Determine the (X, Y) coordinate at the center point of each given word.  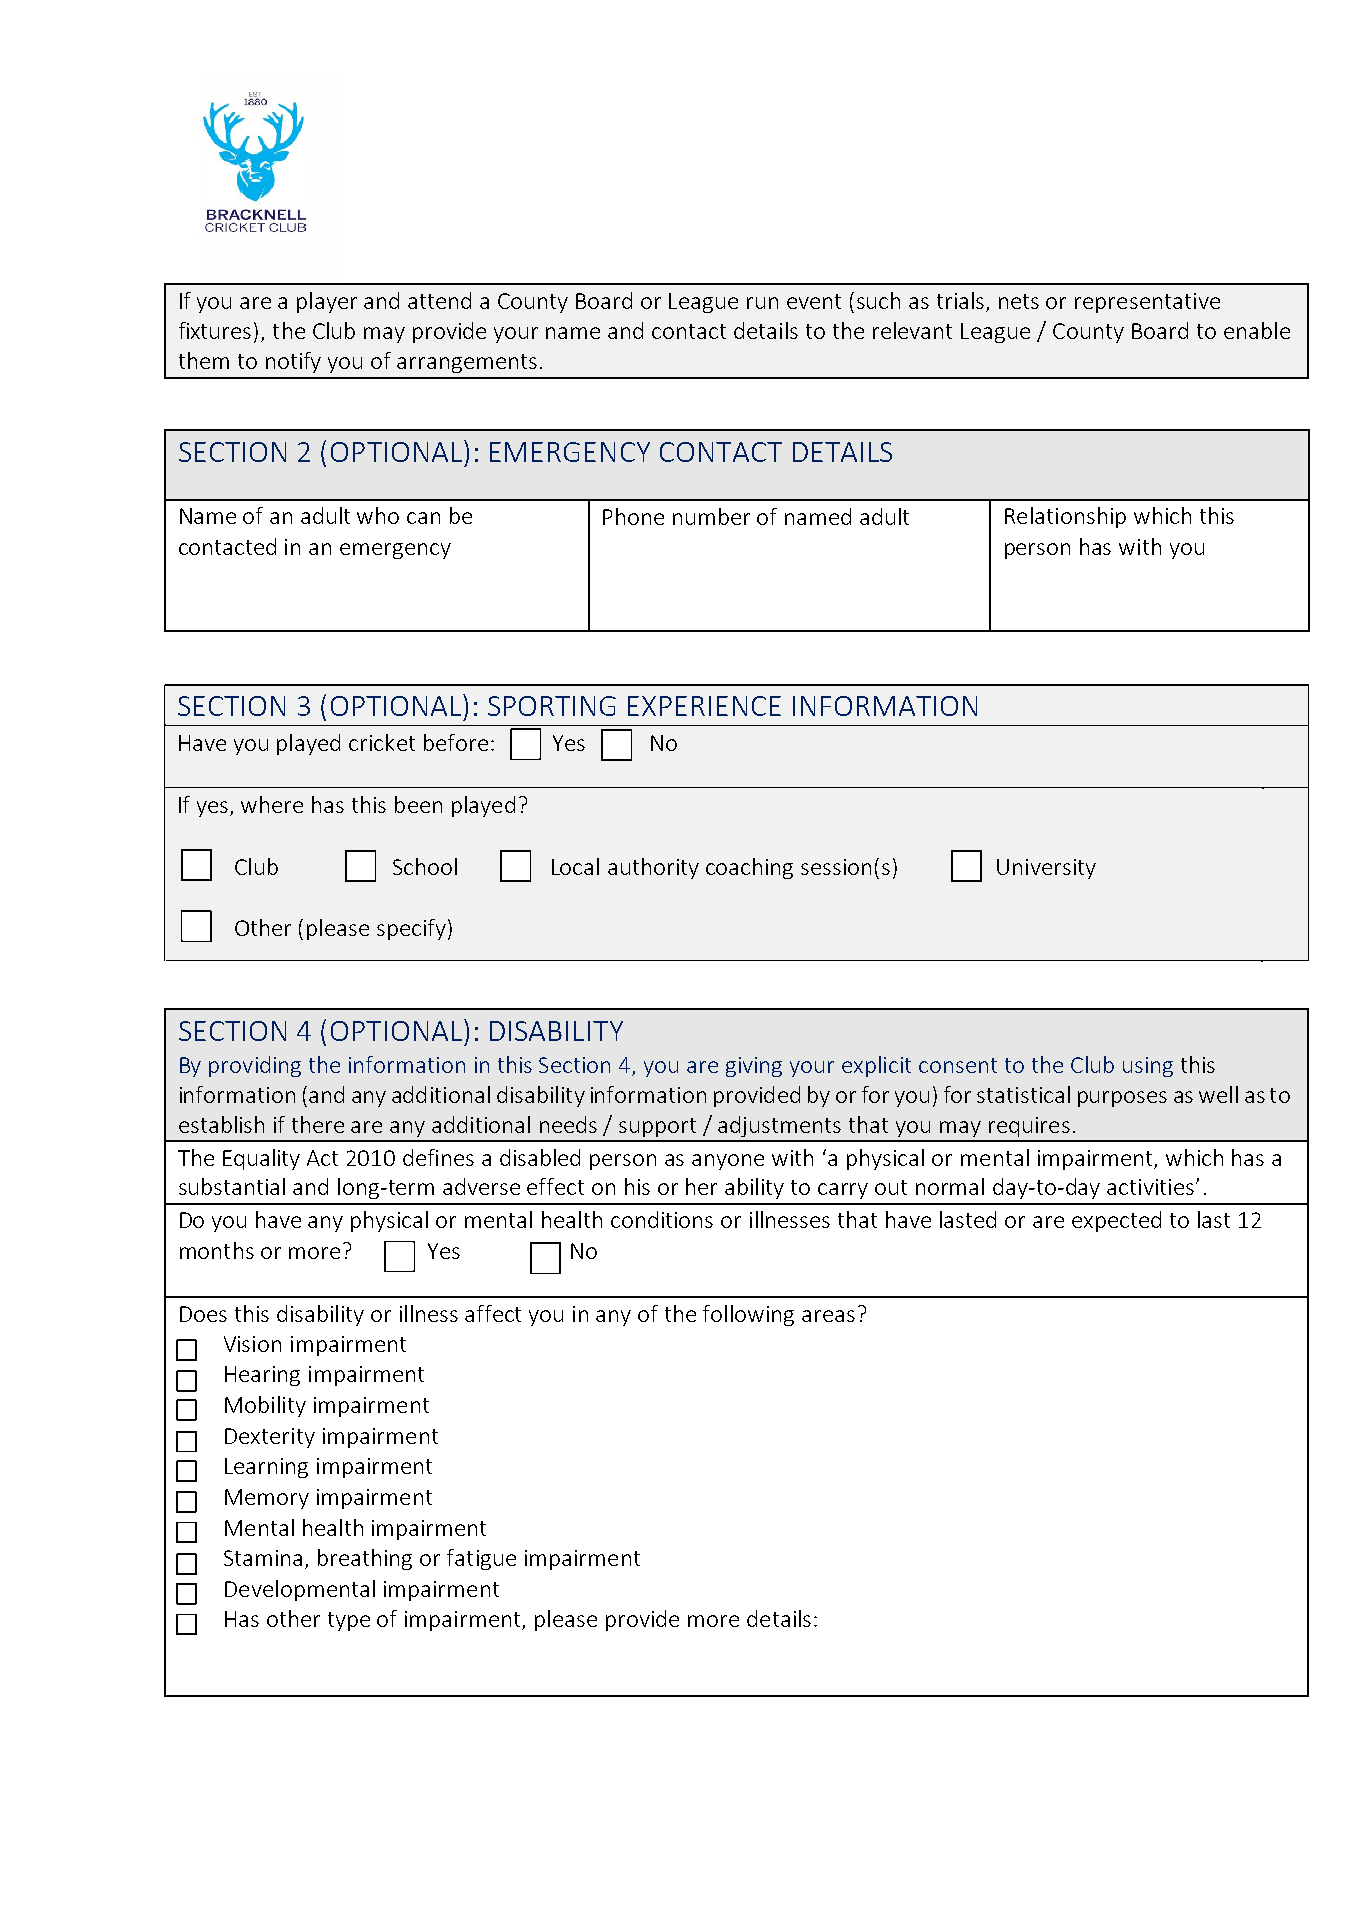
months (217, 1250)
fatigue (481, 1559)
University (1046, 869)
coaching (749, 868)
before (456, 742)
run (762, 303)
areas (828, 1316)
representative (1147, 303)
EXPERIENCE (704, 706)
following (748, 1315)
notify (293, 362)
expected (1116, 1221)
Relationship (1065, 517)
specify (411, 929)
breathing (365, 1559)
